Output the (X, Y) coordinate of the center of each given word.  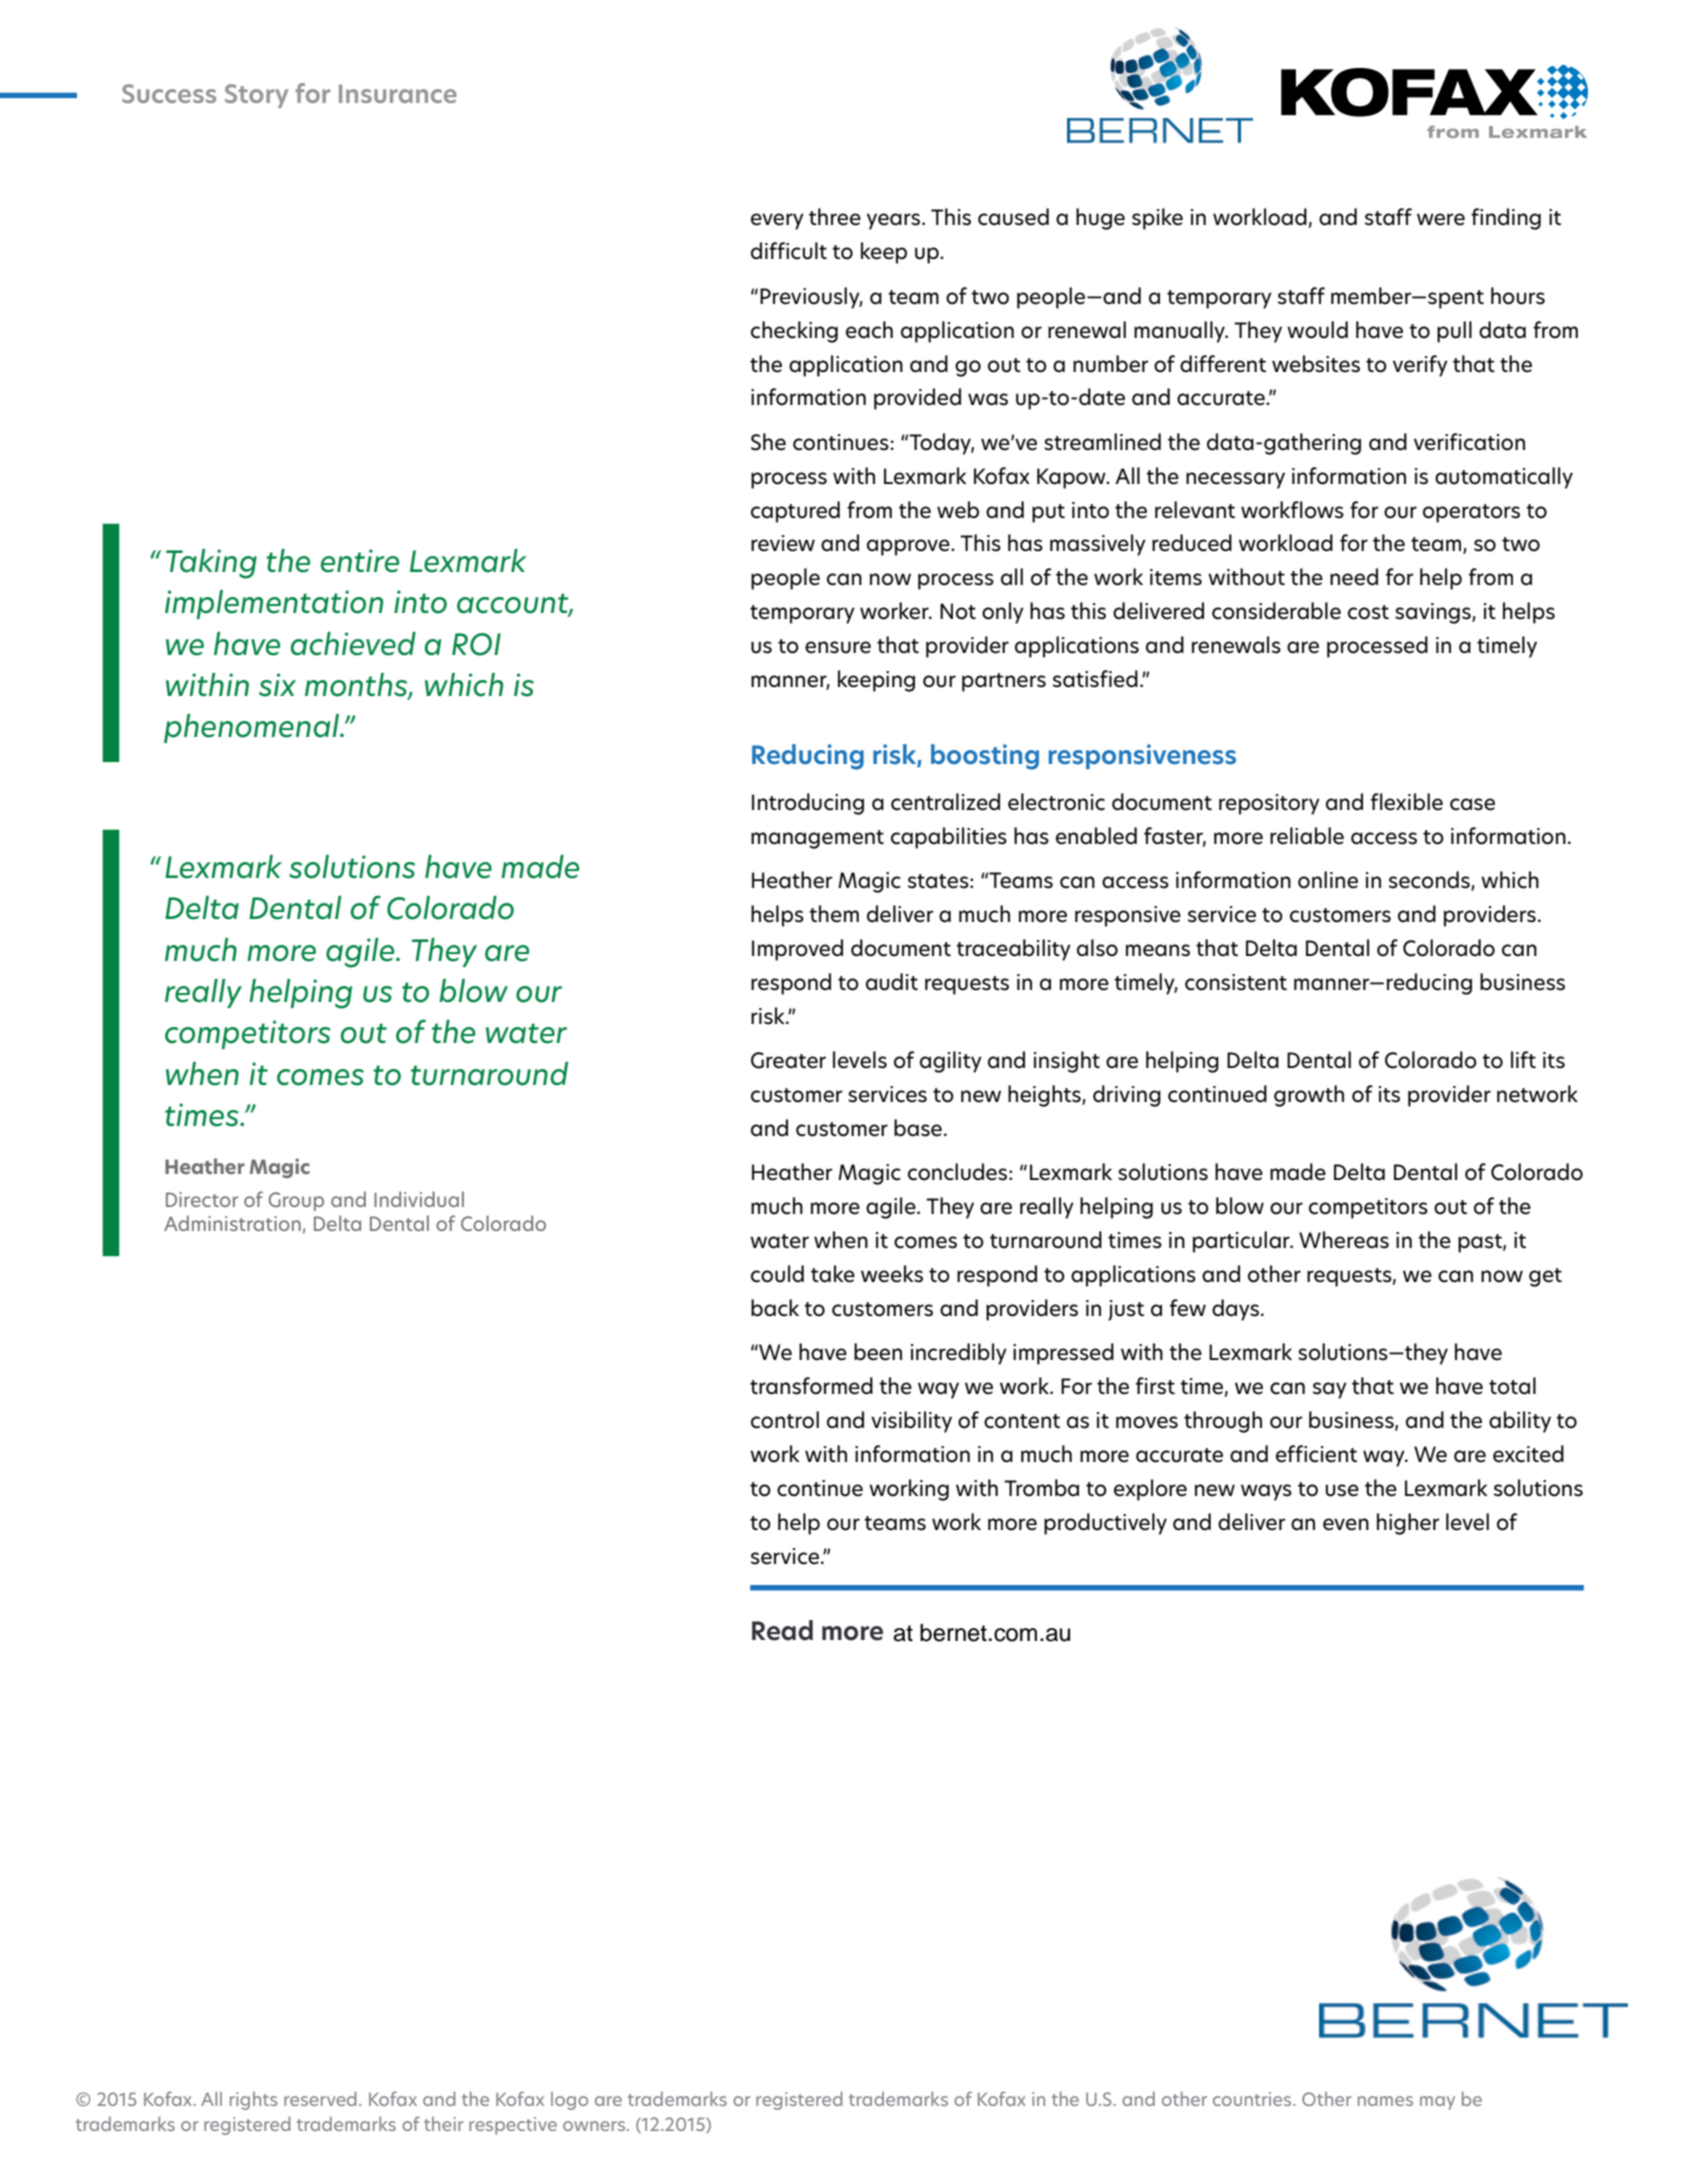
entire (360, 561)
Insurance (398, 93)
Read (782, 1630)
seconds (1430, 881)
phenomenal (252, 728)
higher (1408, 1524)
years (895, 221)
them (834, 914)
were (1441, 219)
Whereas (1344, 1240)
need (1354, 577)
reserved (320, 2099)
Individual (419, 1199)
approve (909, 547)
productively (1105, 1524)
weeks (892, 1274)
